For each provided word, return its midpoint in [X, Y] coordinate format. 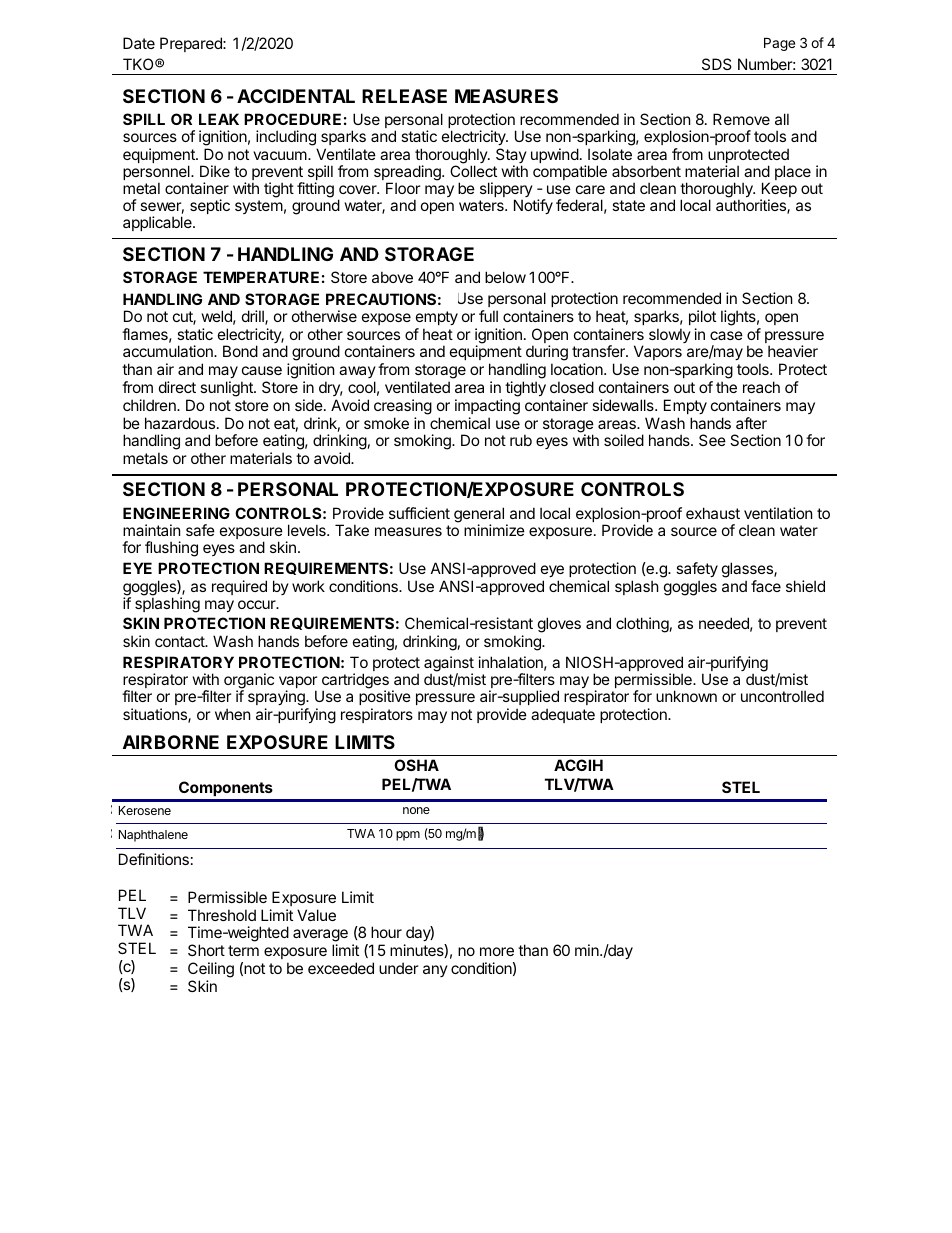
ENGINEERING [176, 513]
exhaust [713, 513]
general [480, 516]
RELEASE [404, 96]
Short [206, 950]
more [497, 951]
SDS [717, 64]
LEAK [219, 119]
